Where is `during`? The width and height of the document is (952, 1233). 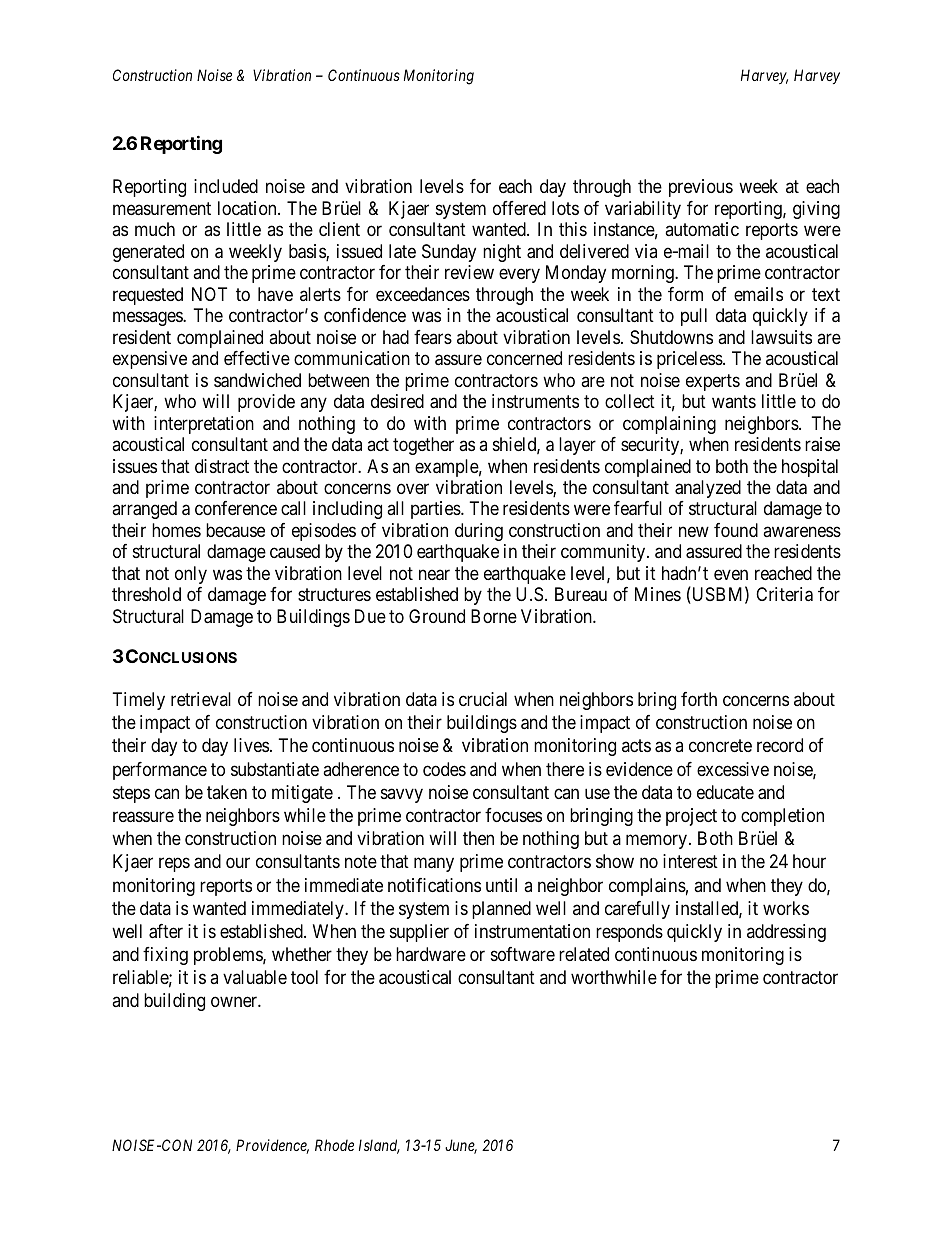 during is located at coordinates (479, 532).
